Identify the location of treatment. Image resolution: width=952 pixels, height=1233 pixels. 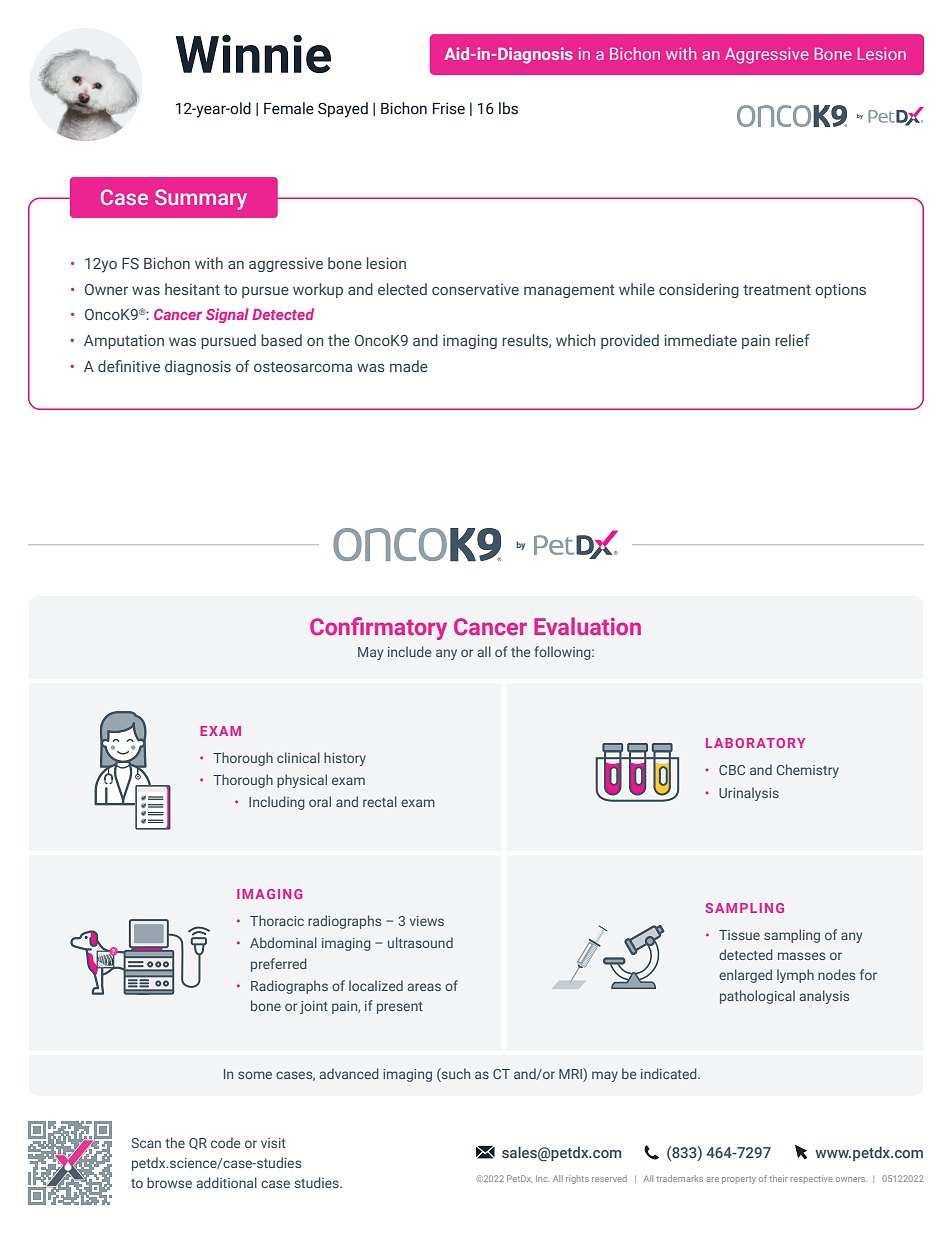
(777, 290).
